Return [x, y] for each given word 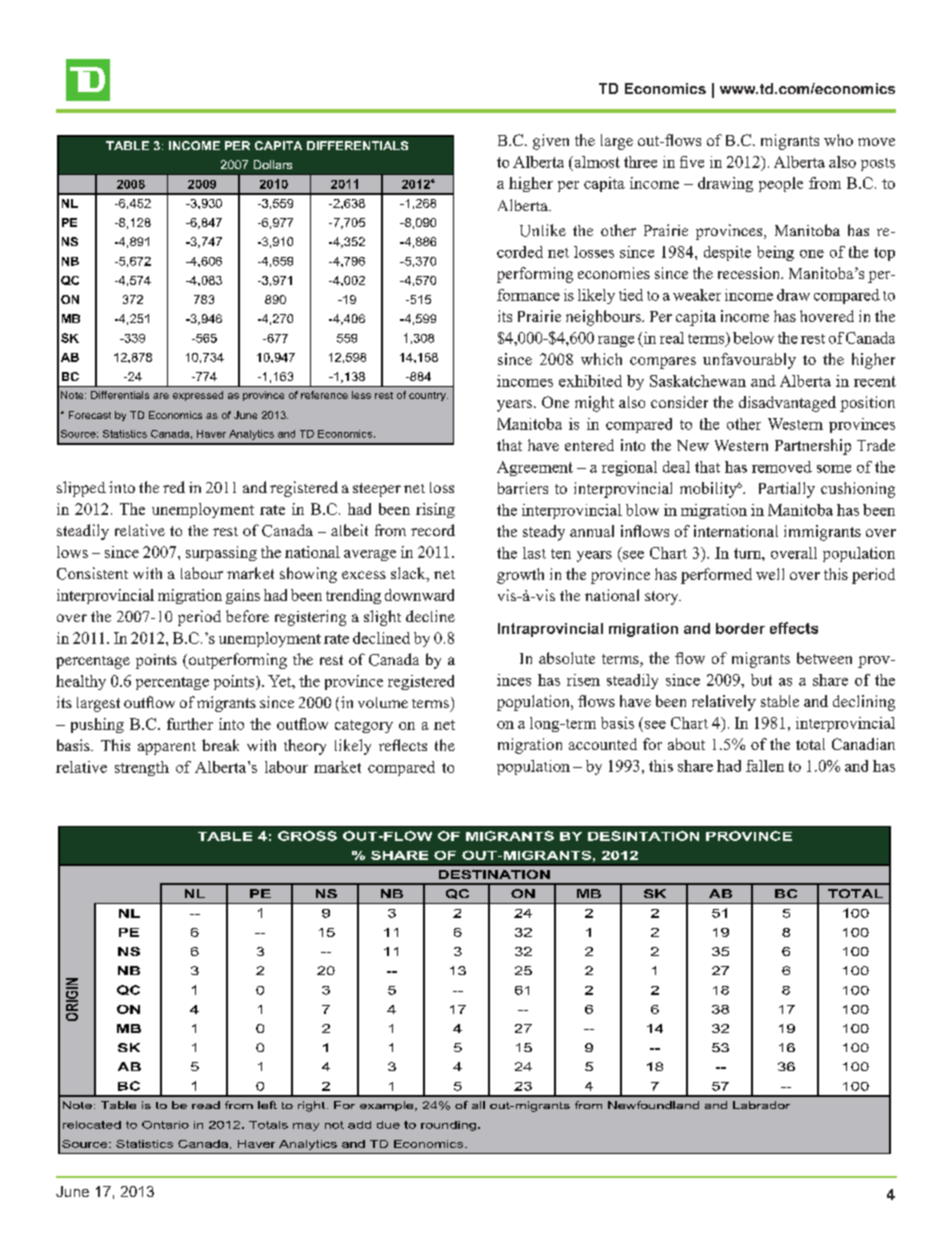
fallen [765, 766]
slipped [81, 489]
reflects [403, 745]
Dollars [273, 164]
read [206, 1105]
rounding [448, 1126]
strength [142, 768]
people [781, 184]
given [551, 142]
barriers [523, 488]
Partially [787, 490]
